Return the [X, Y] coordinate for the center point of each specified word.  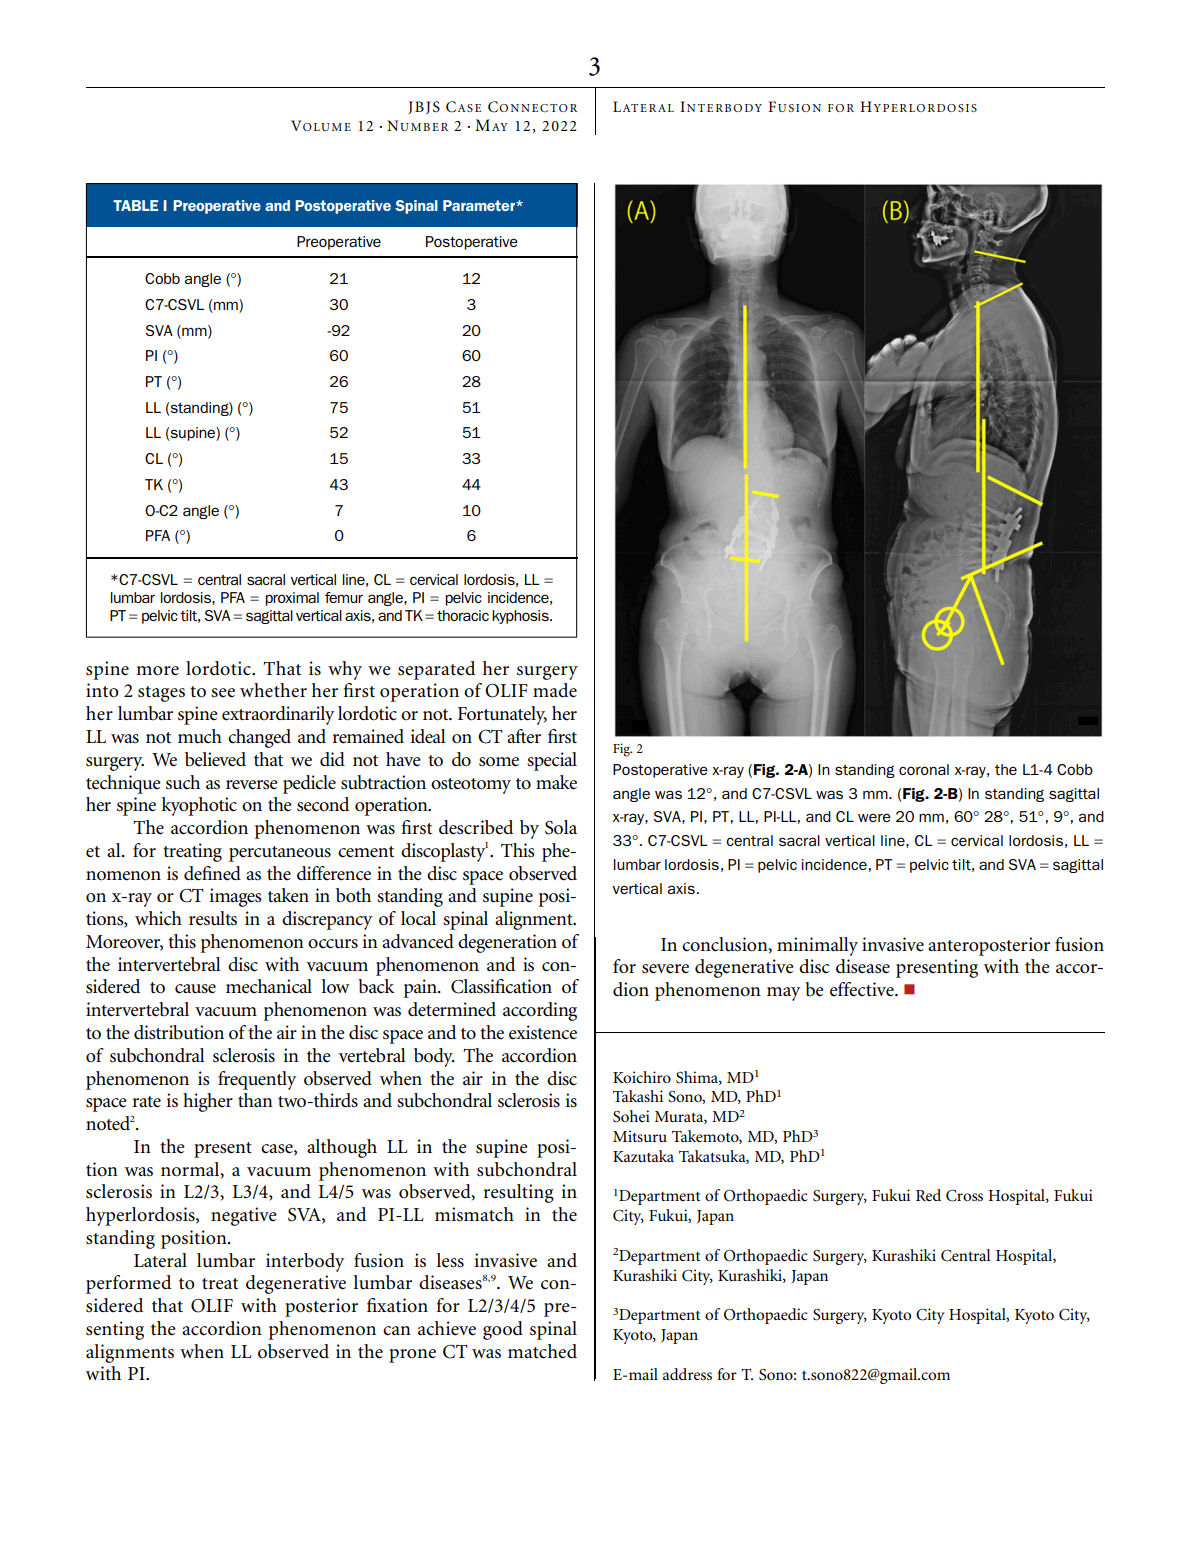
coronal [924, 769]
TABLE [135, 205]
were [874, 817]
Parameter [480, 205]
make [556, 782]
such [183, 782]
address [687, 1374]
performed [128, 1284]
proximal [292, 599]
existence [543, 1032]
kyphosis [521, 617]
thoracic [463, 615]
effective [863, 989]
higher [208, 1102]
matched [542, 1351]
